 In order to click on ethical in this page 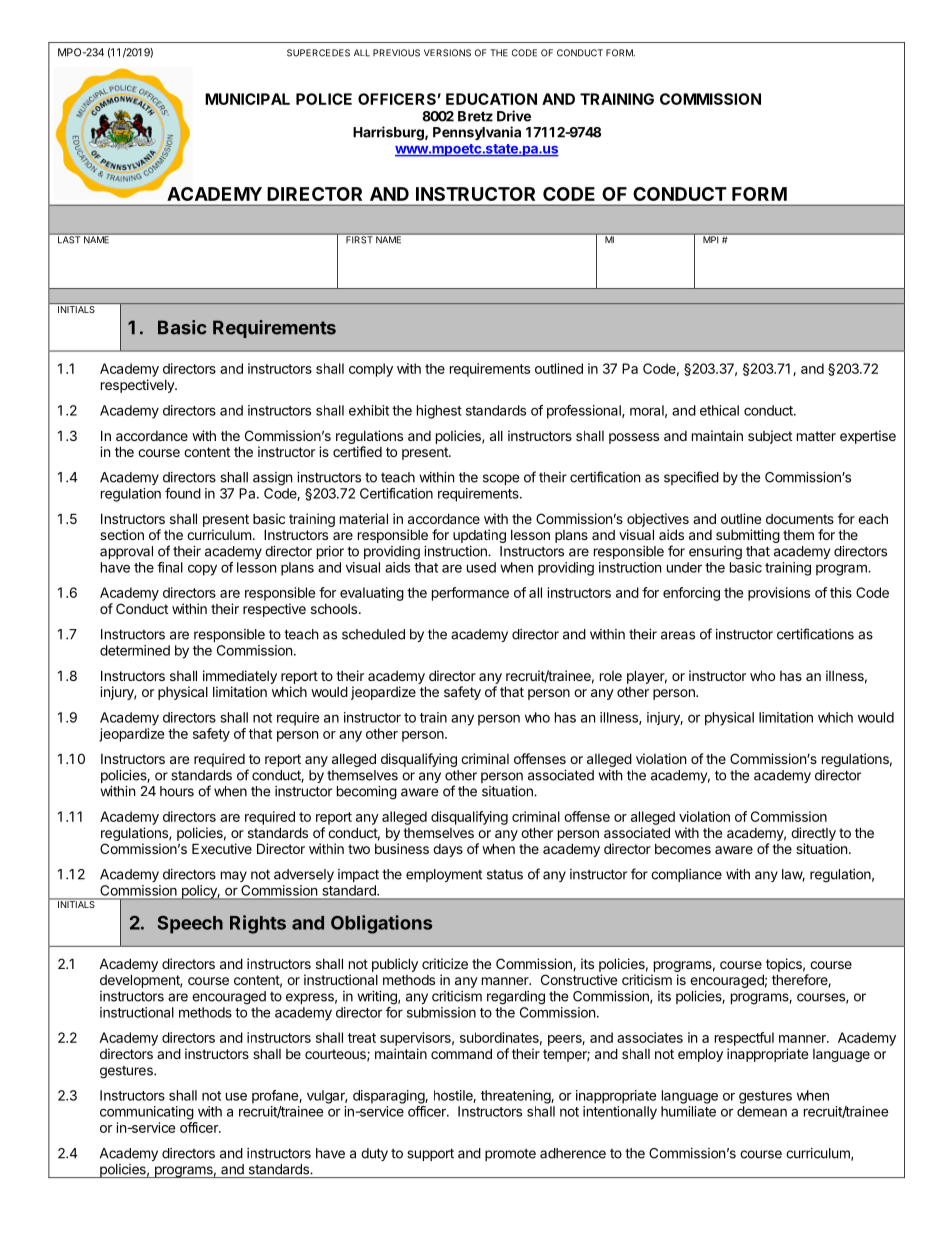, I will do `click(719, 410)`.
